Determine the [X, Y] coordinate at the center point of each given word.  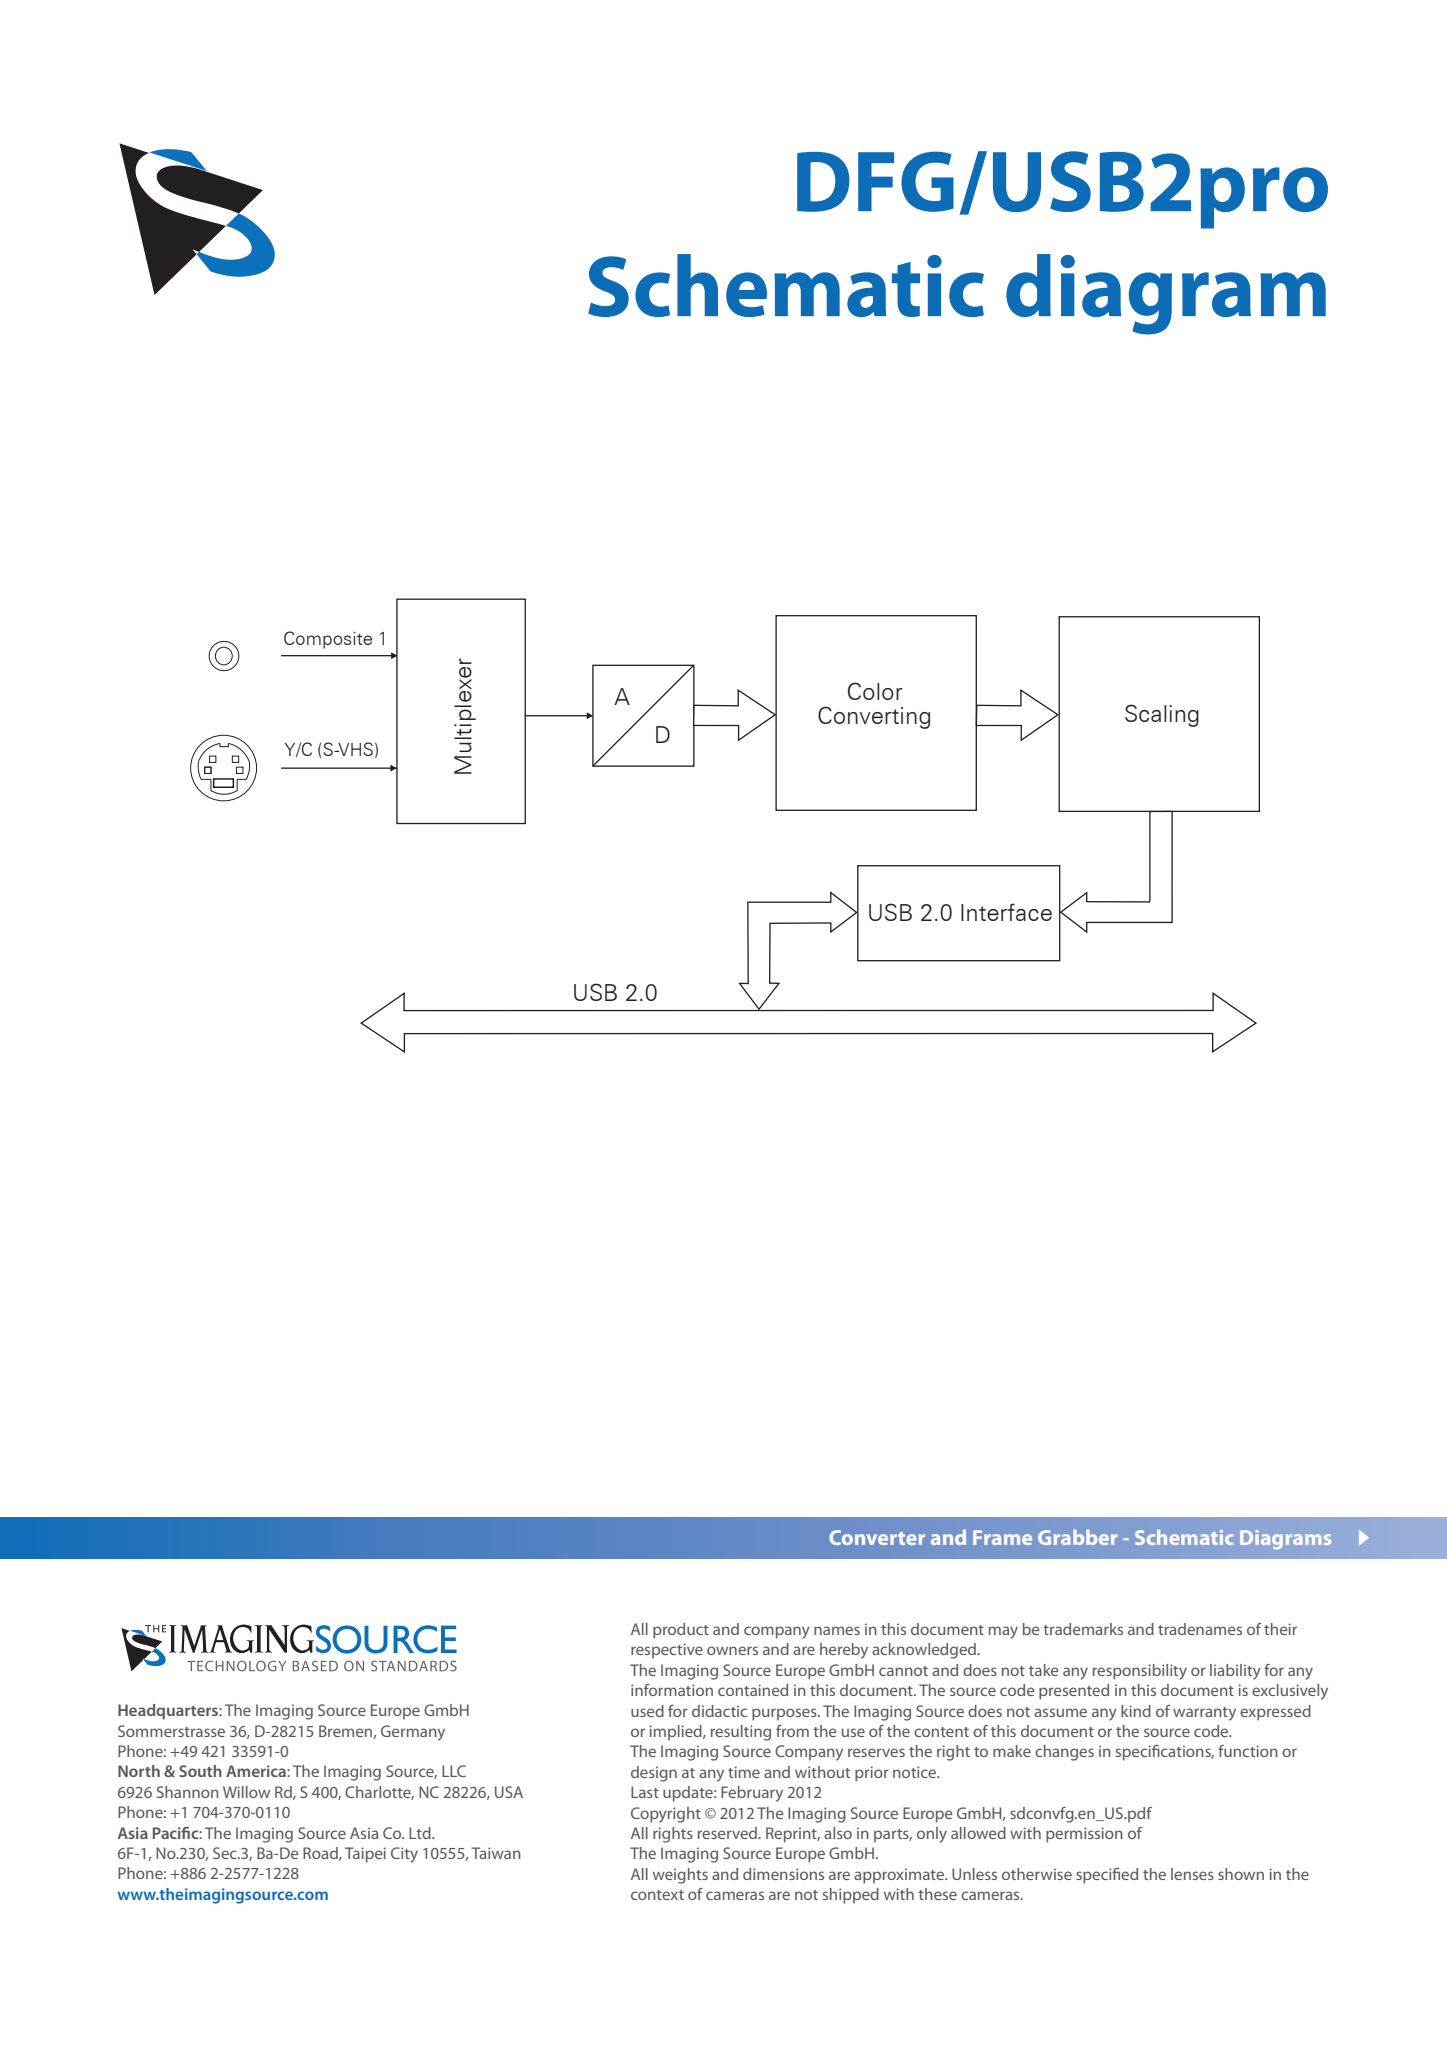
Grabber [1078, 1537]
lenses [1192, 1874]
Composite [328, 640]
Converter [877, 1537]
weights [680, 1876]
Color [875, 691]
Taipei [365, 1855]
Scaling [1162, 715]
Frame [1002, 1537]
